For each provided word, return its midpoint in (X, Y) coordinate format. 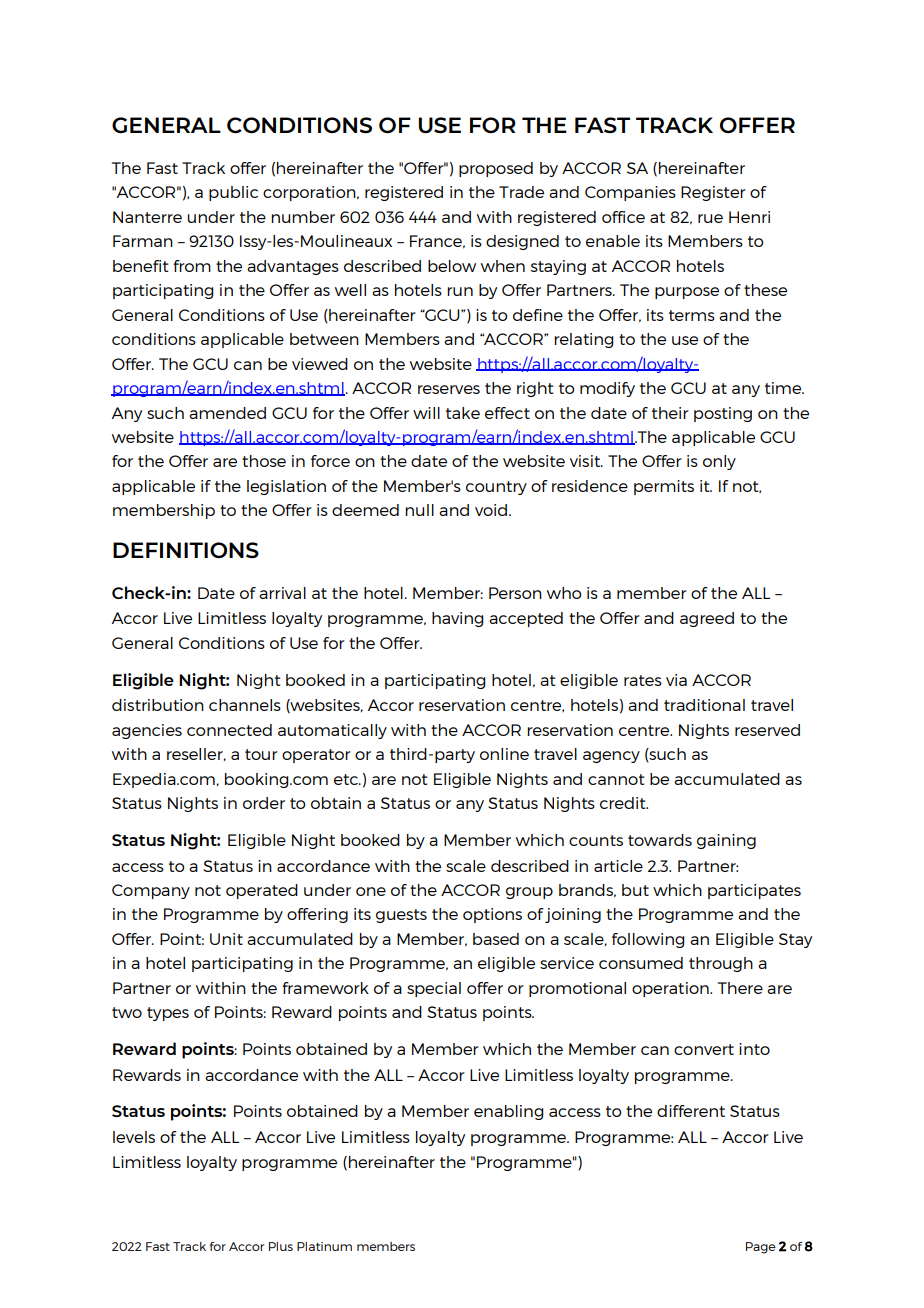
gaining (726, 841)
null (419, 510)
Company (151, 891)
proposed (496, 169)
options (492, 915)
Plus (281, 1246)
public (233, 193)
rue (710, 218)
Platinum (324, 1246)
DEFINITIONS (186, 550)
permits (664, 487)
